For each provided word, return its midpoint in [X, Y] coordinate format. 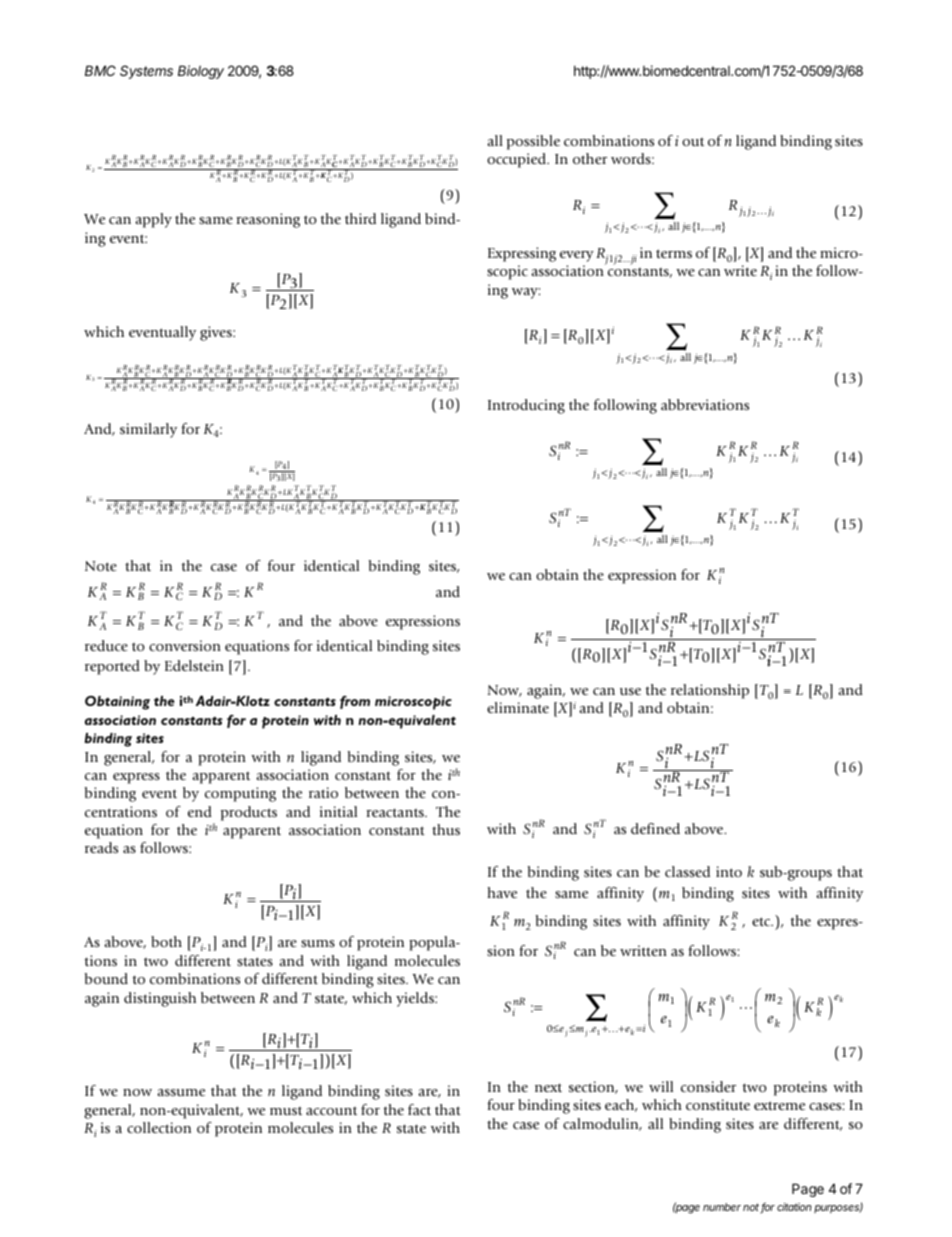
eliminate [518, 707]
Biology [201, 72]
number [722, 1207]
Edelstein [194, 665]
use [630, 691]
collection [159, 1127]
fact [419, 1109]
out [693, 141]
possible [533, 142]
